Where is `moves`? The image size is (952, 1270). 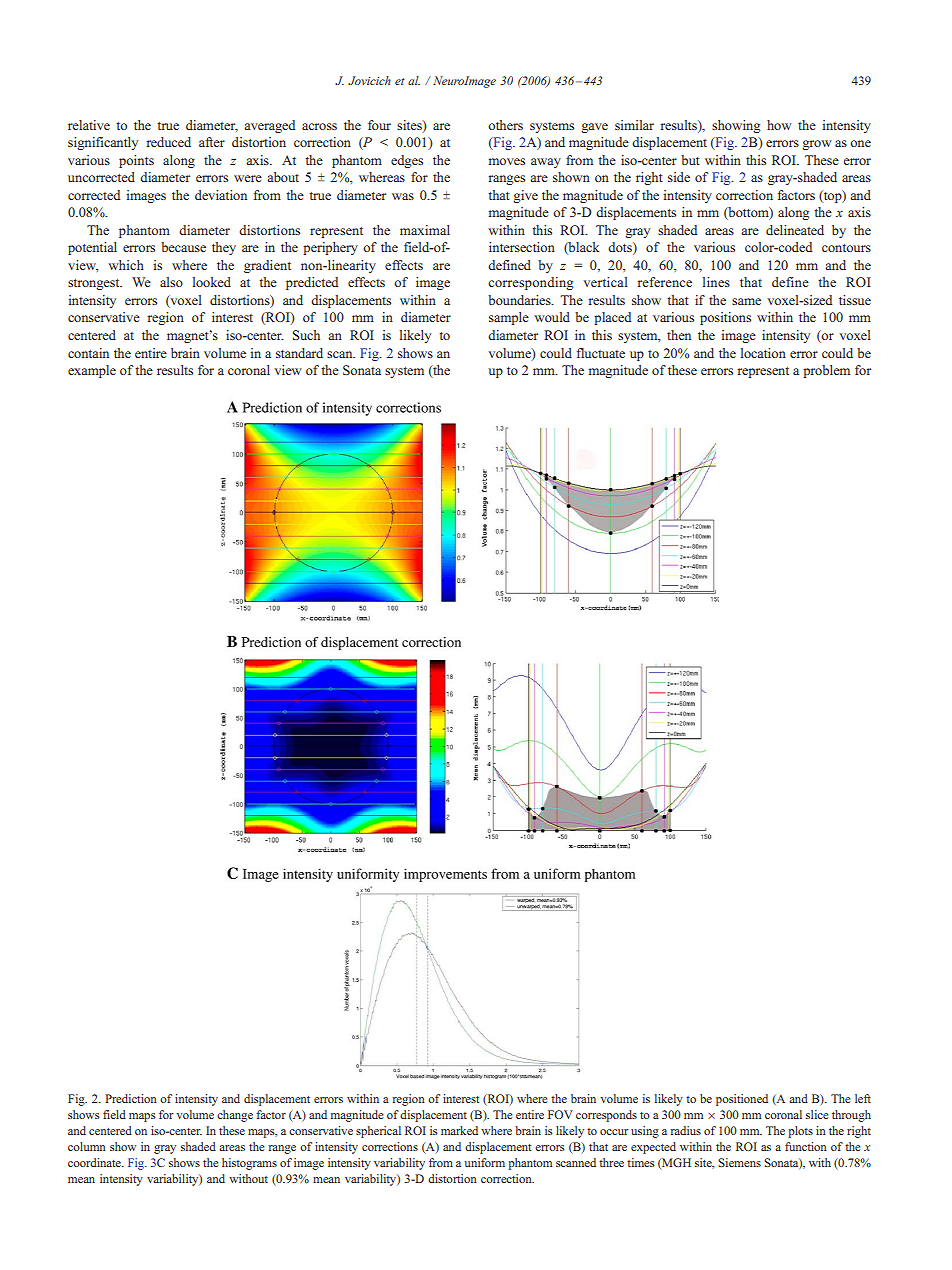
moves is located at coordinates (507, 161).
